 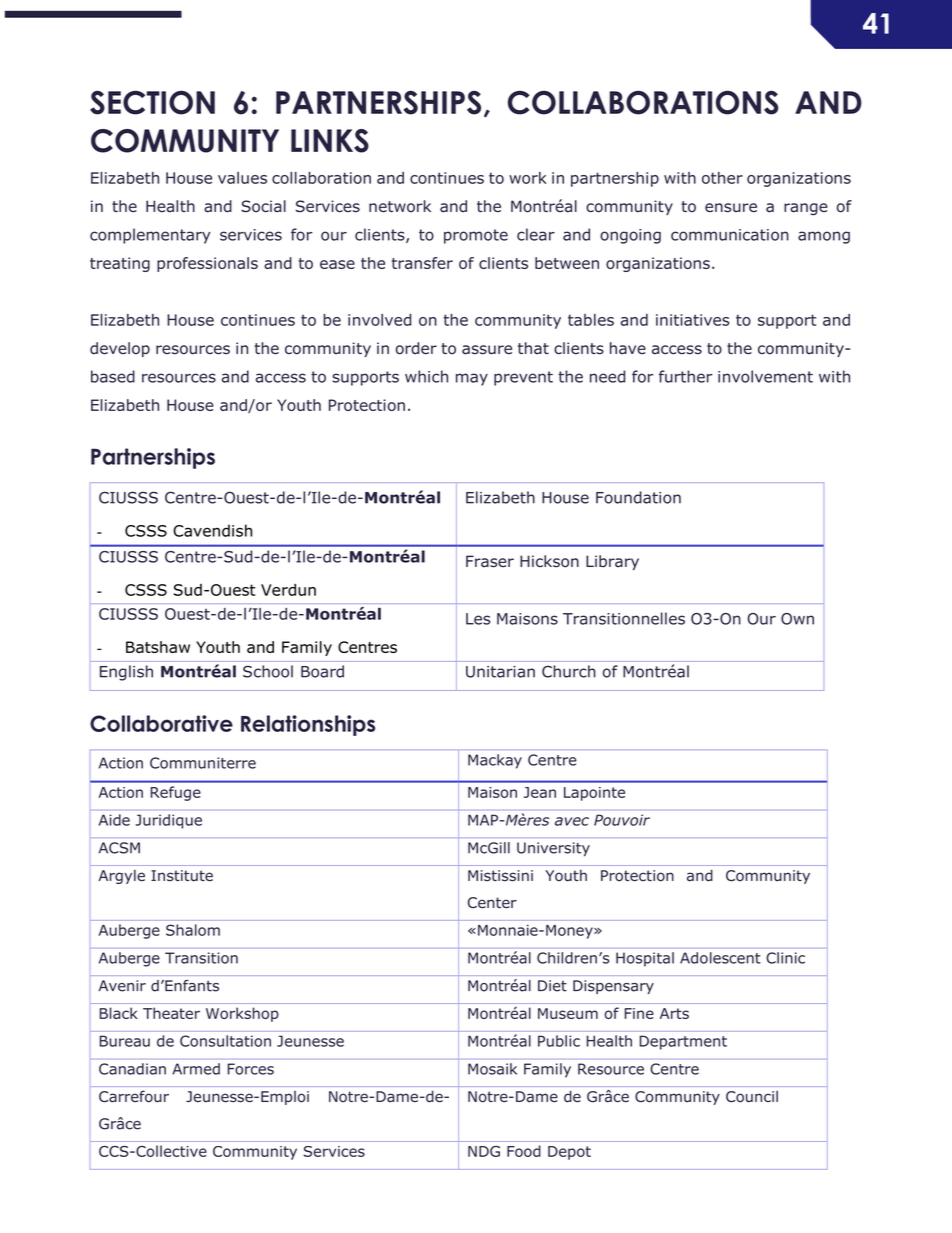 I want to click on may, so click(x=472, y=379).
